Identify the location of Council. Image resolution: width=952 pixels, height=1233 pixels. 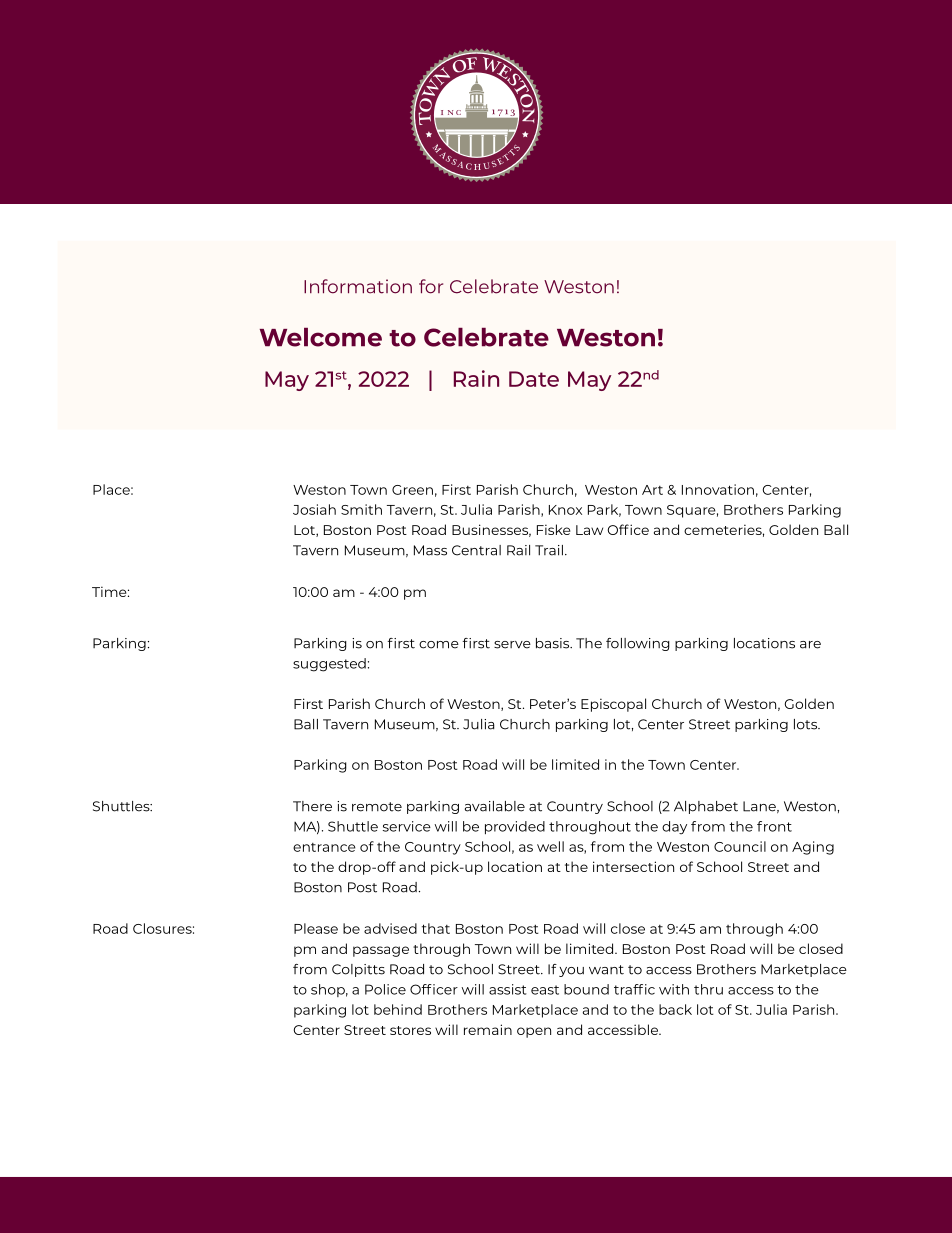
(740, 846).
